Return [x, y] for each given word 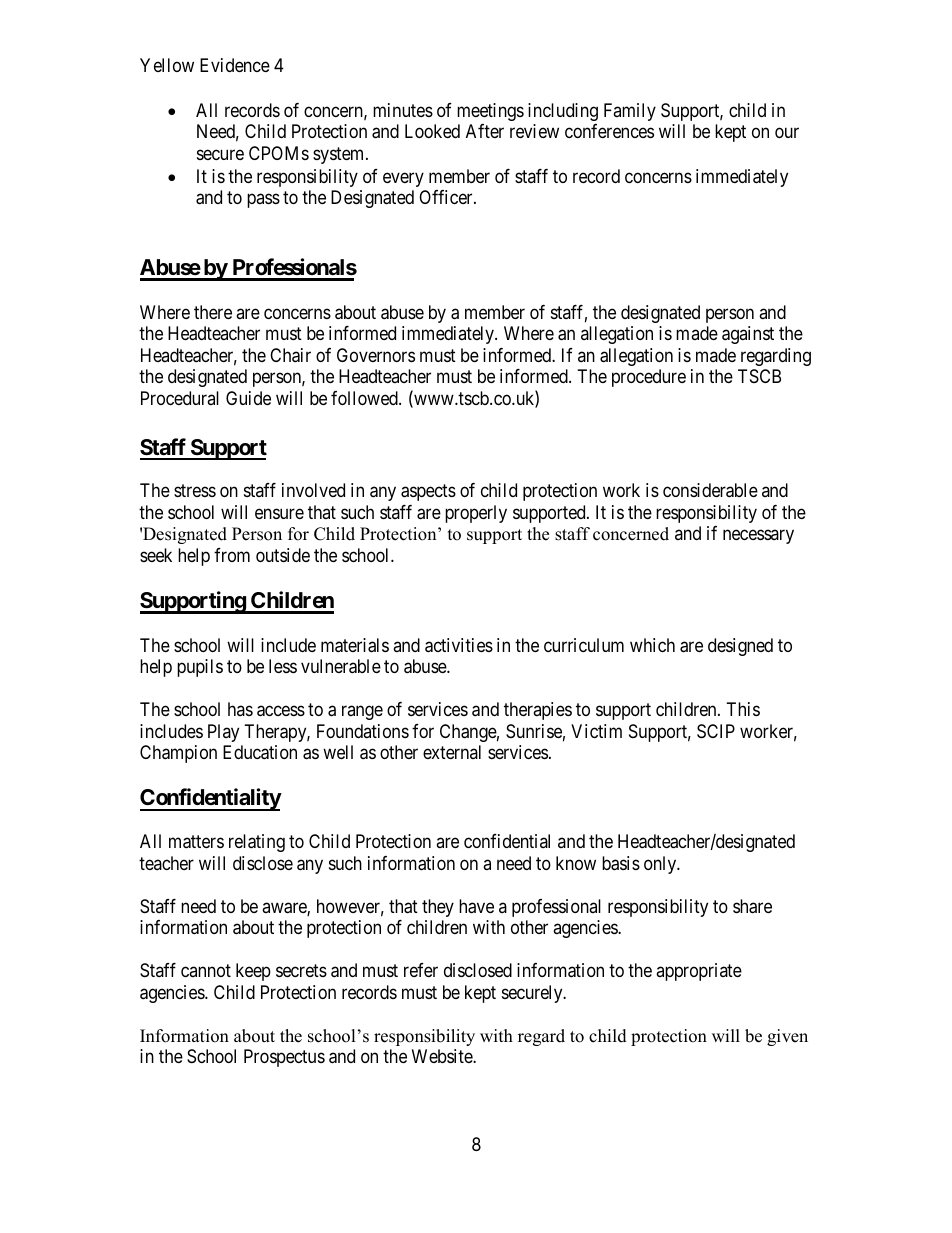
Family [630, 112]
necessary [758, 537]
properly [476, 514]
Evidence [235, 65]
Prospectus [284, 1058]
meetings [490, 112]
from [232, 555]
